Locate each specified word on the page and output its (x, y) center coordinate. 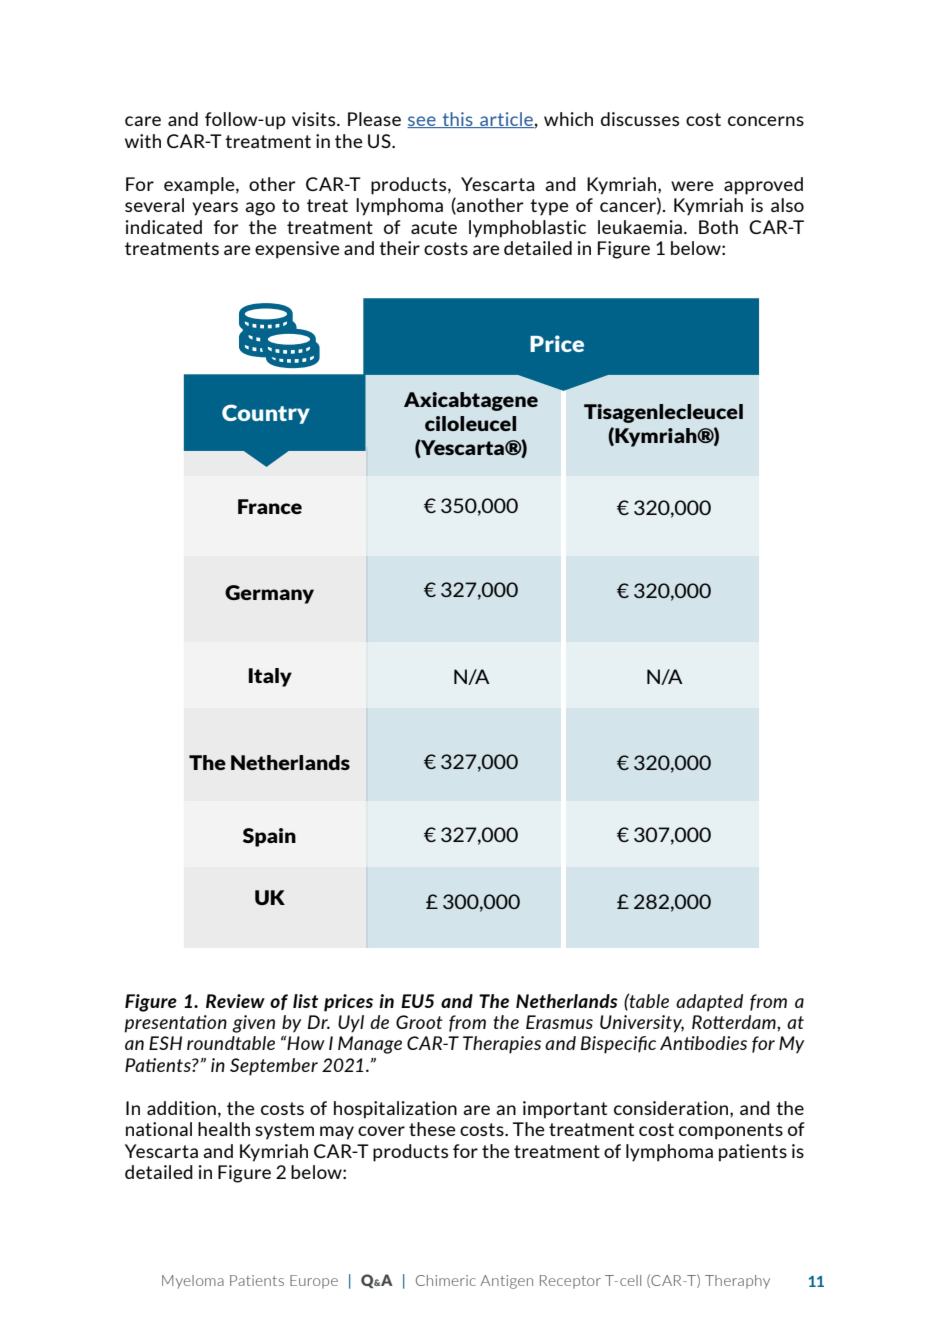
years (215, 209)
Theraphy (737, 1282)
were (692, 186)
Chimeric (446, 1280)
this (457, 120)
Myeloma (193, 1282)
